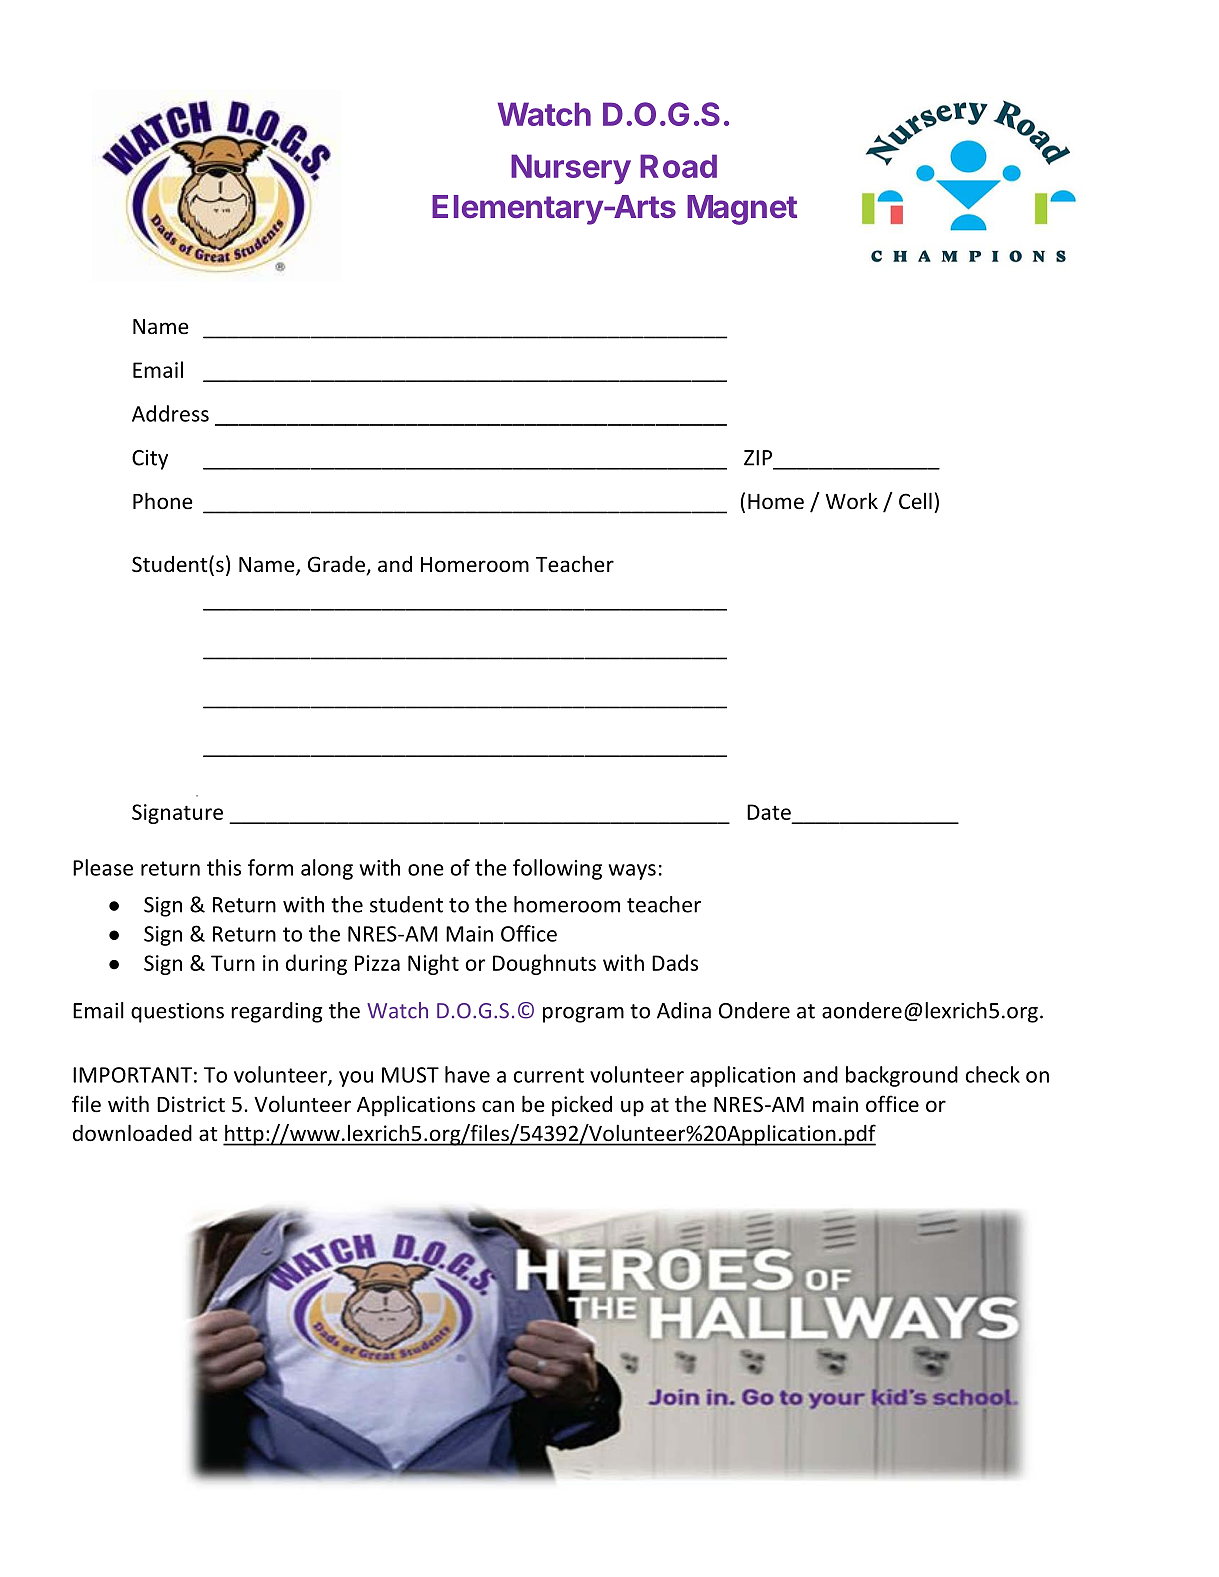 Image resolution: width=1219 pixels, height=1577 pixels. What do you see at coordinates (433, 964) in the screenshot?
I see `Night` at bounding box center [433, 964].
